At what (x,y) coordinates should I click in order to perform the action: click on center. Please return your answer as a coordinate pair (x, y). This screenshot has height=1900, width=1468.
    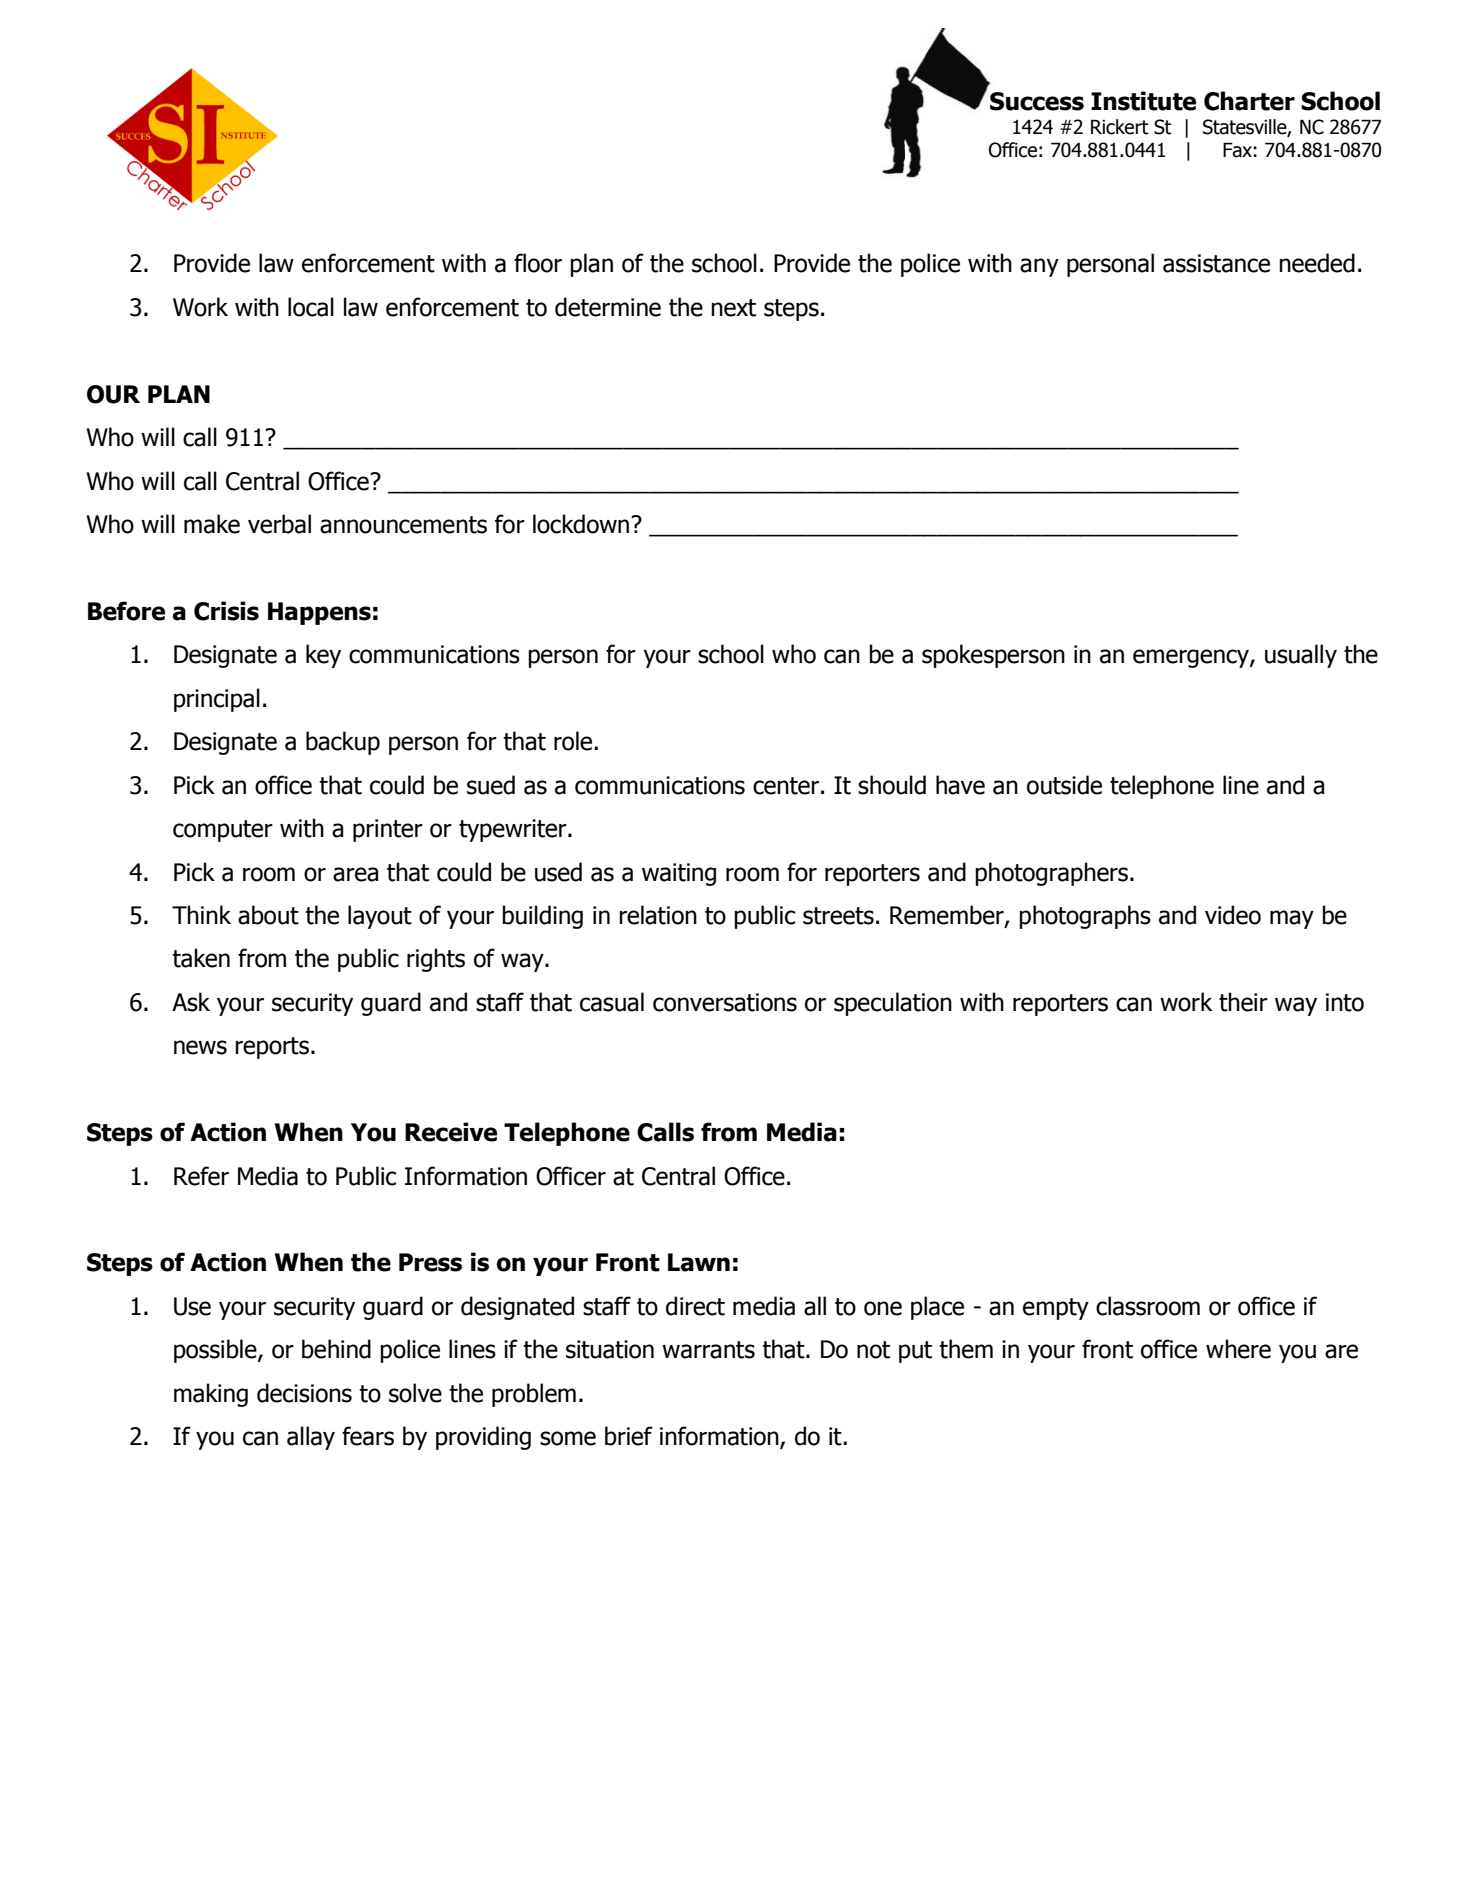
    Looking at the image, I should click on (786, 786).
